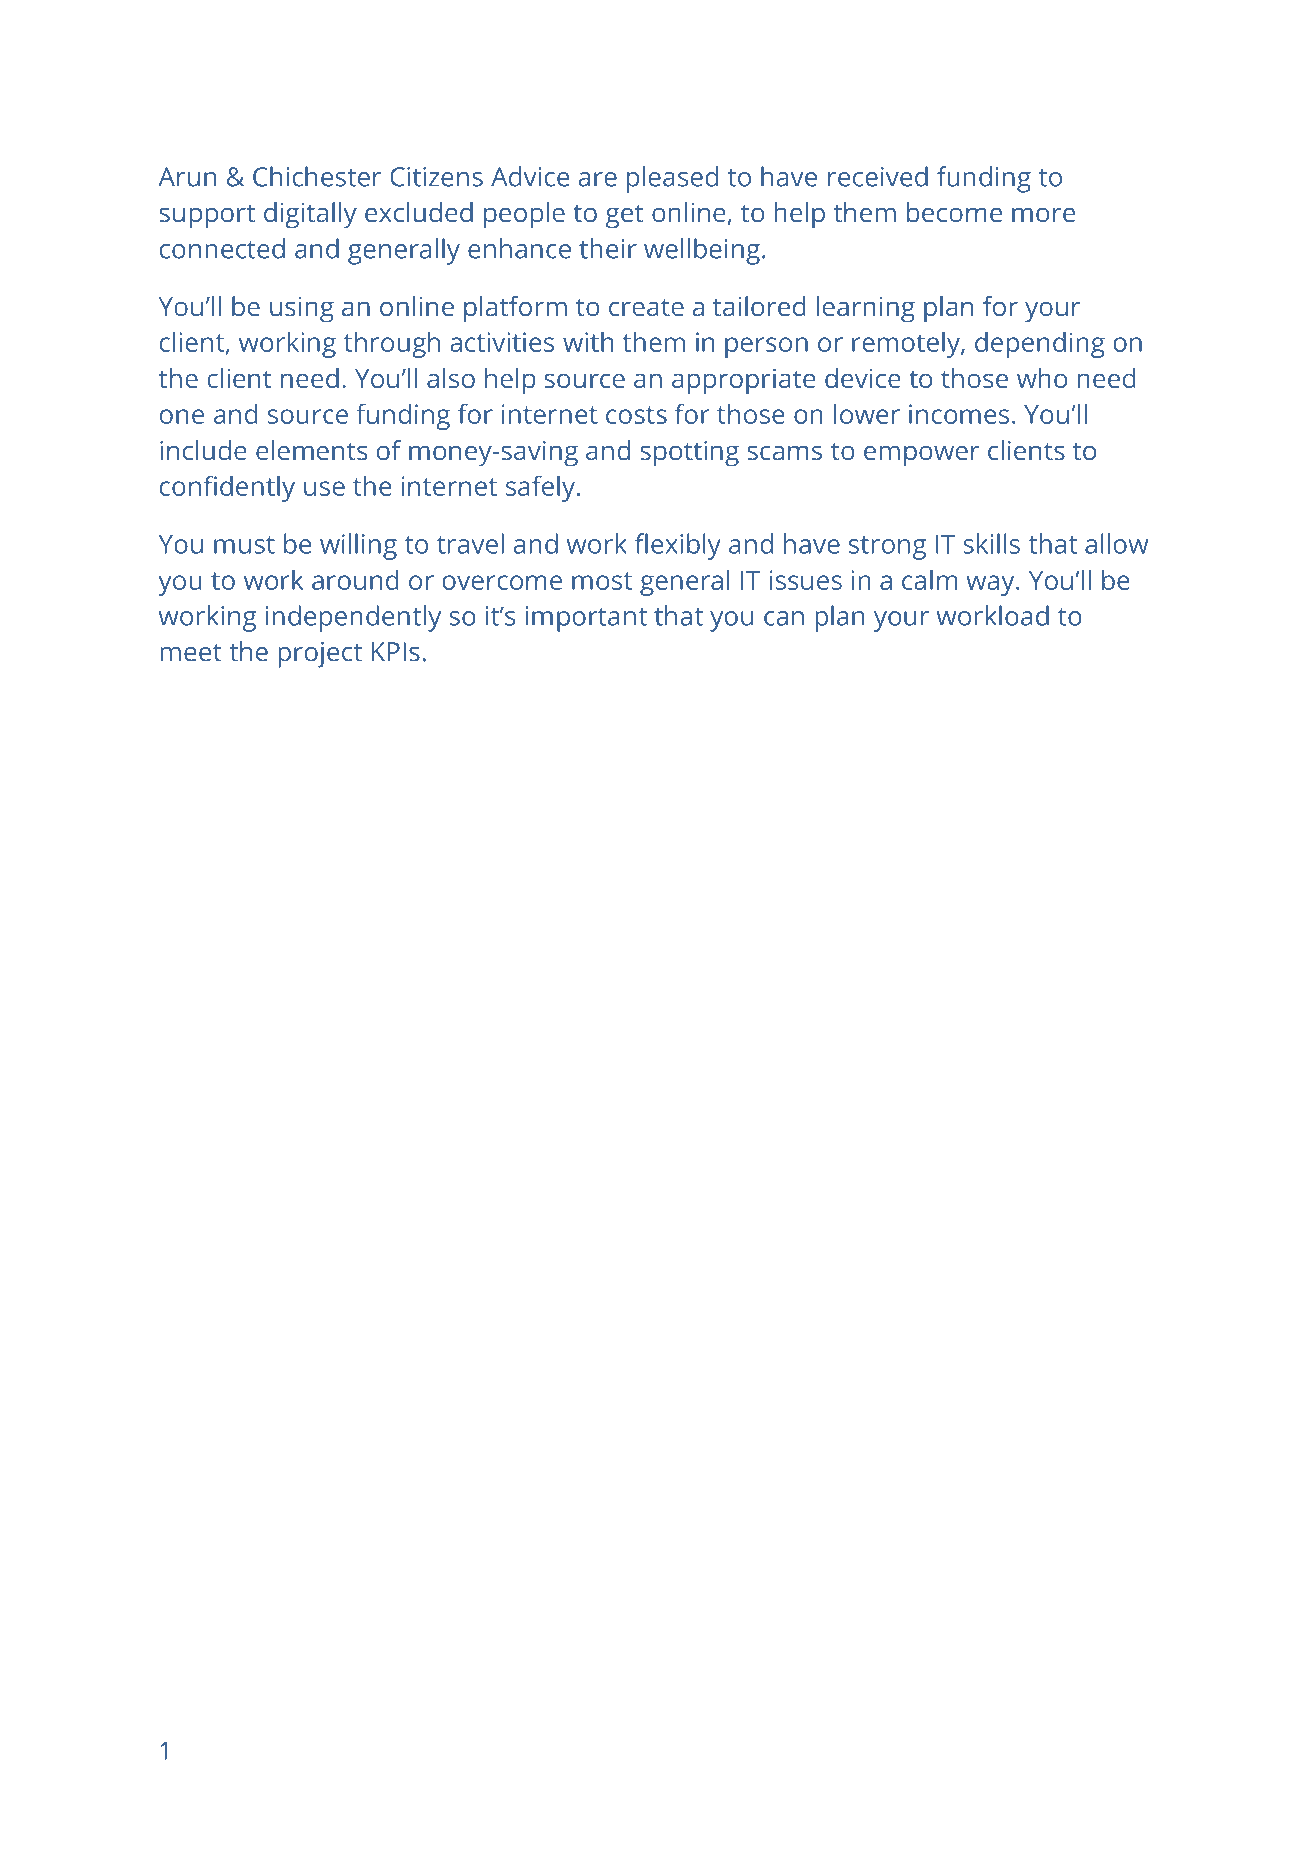 Image resolution: width=1309 pixels, height=1850 pixels. Describe the element at coordinates (320, 655) in the page. I see `project` at that location.
